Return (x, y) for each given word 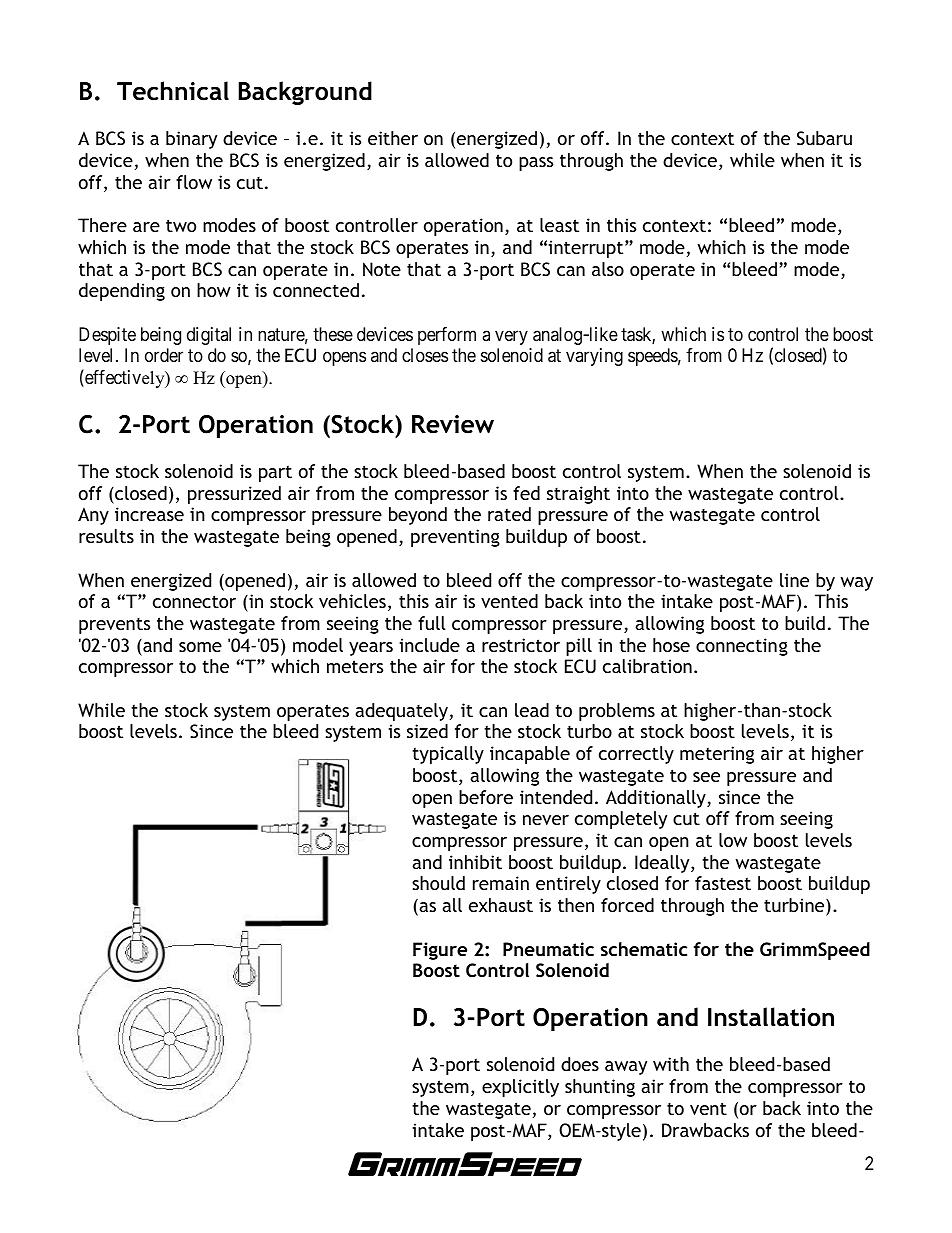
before (486, 797)
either (393, 138)
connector (194, 601)
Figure (440, 951)
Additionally (657, 799)
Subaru (824, 138)
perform (447, 336)
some (200, 647)
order (164, 355)
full (432, 623)
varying (594, 357)
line (794, 580)
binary (191, 140)
